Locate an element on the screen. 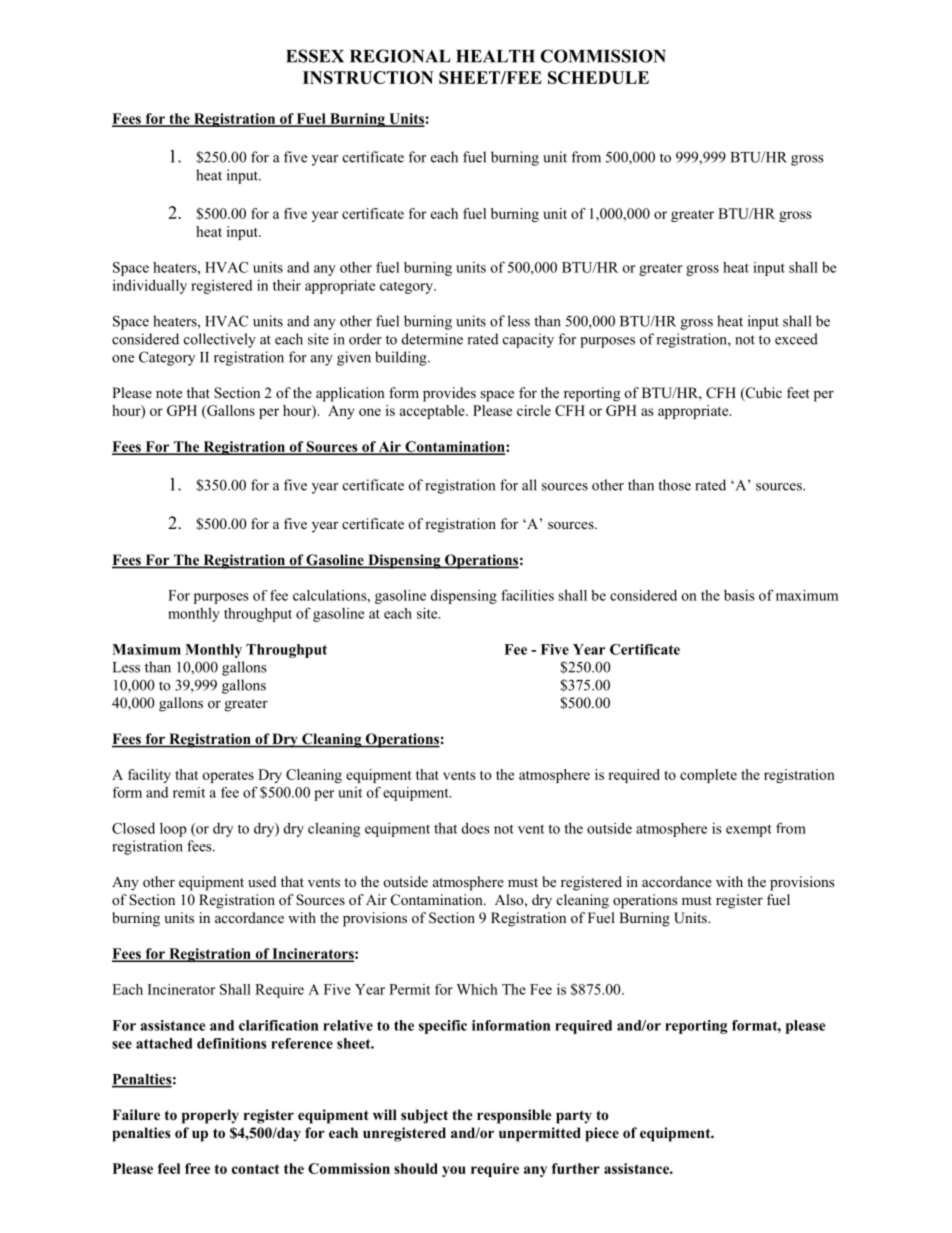 This screenshot has height=1233, width=952. does is located at coordinates (476, 828).
